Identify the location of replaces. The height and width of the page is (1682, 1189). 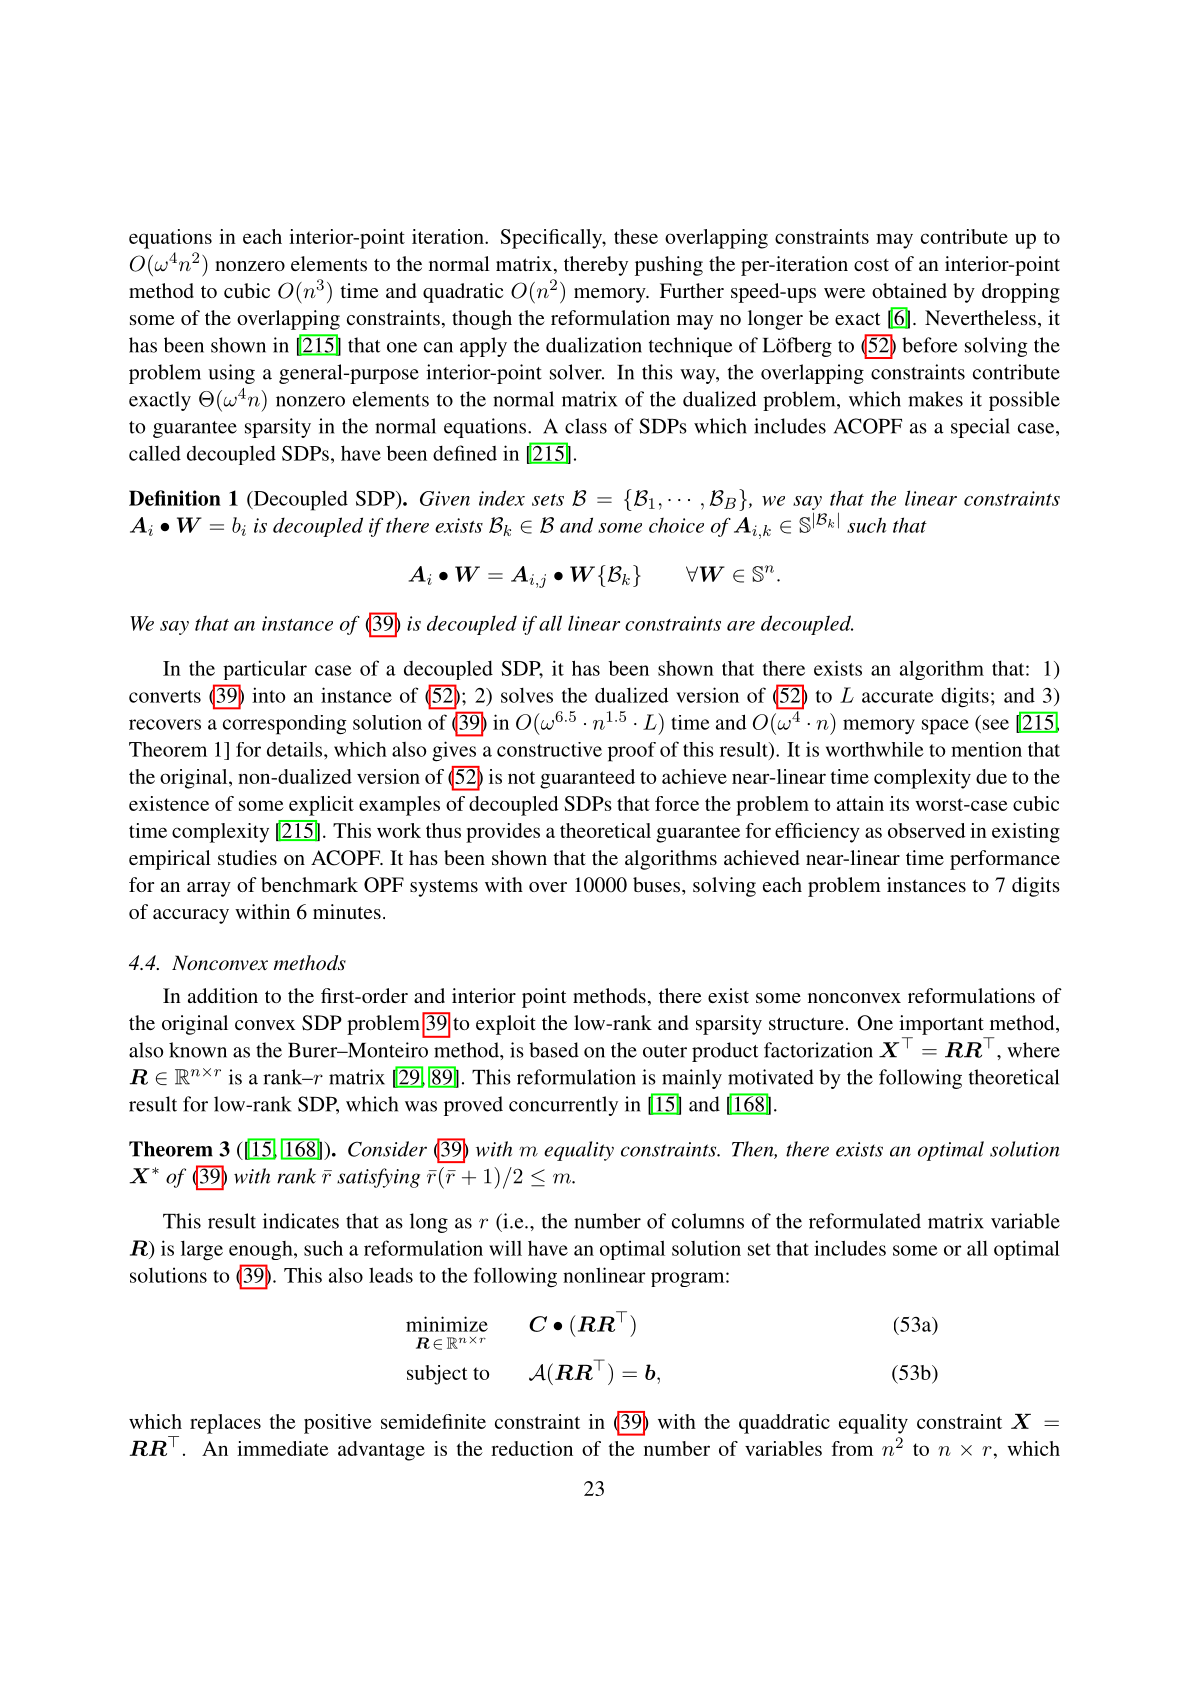
(225, 1424).
